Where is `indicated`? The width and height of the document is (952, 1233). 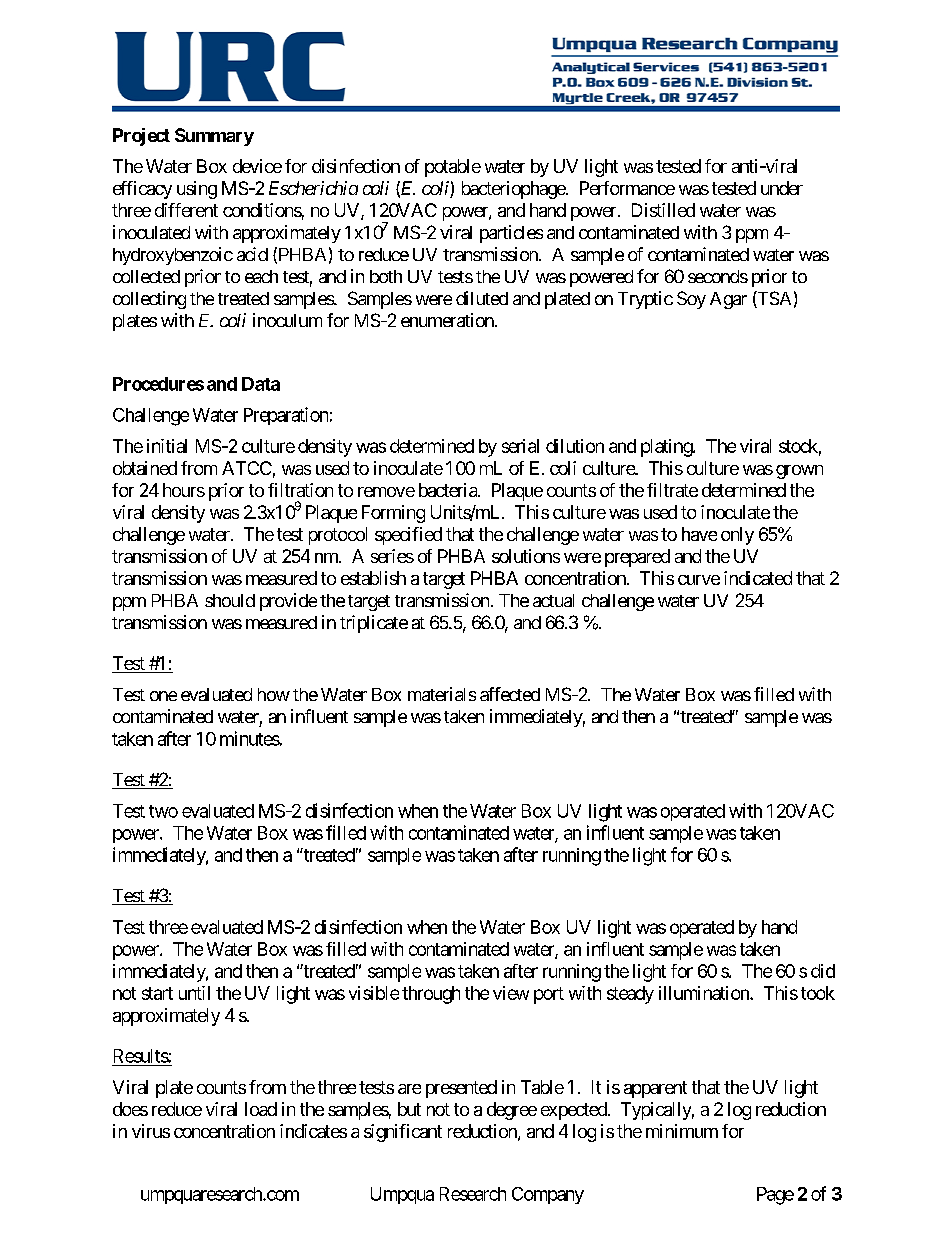
indicated is located at coordinates (758, 578).
